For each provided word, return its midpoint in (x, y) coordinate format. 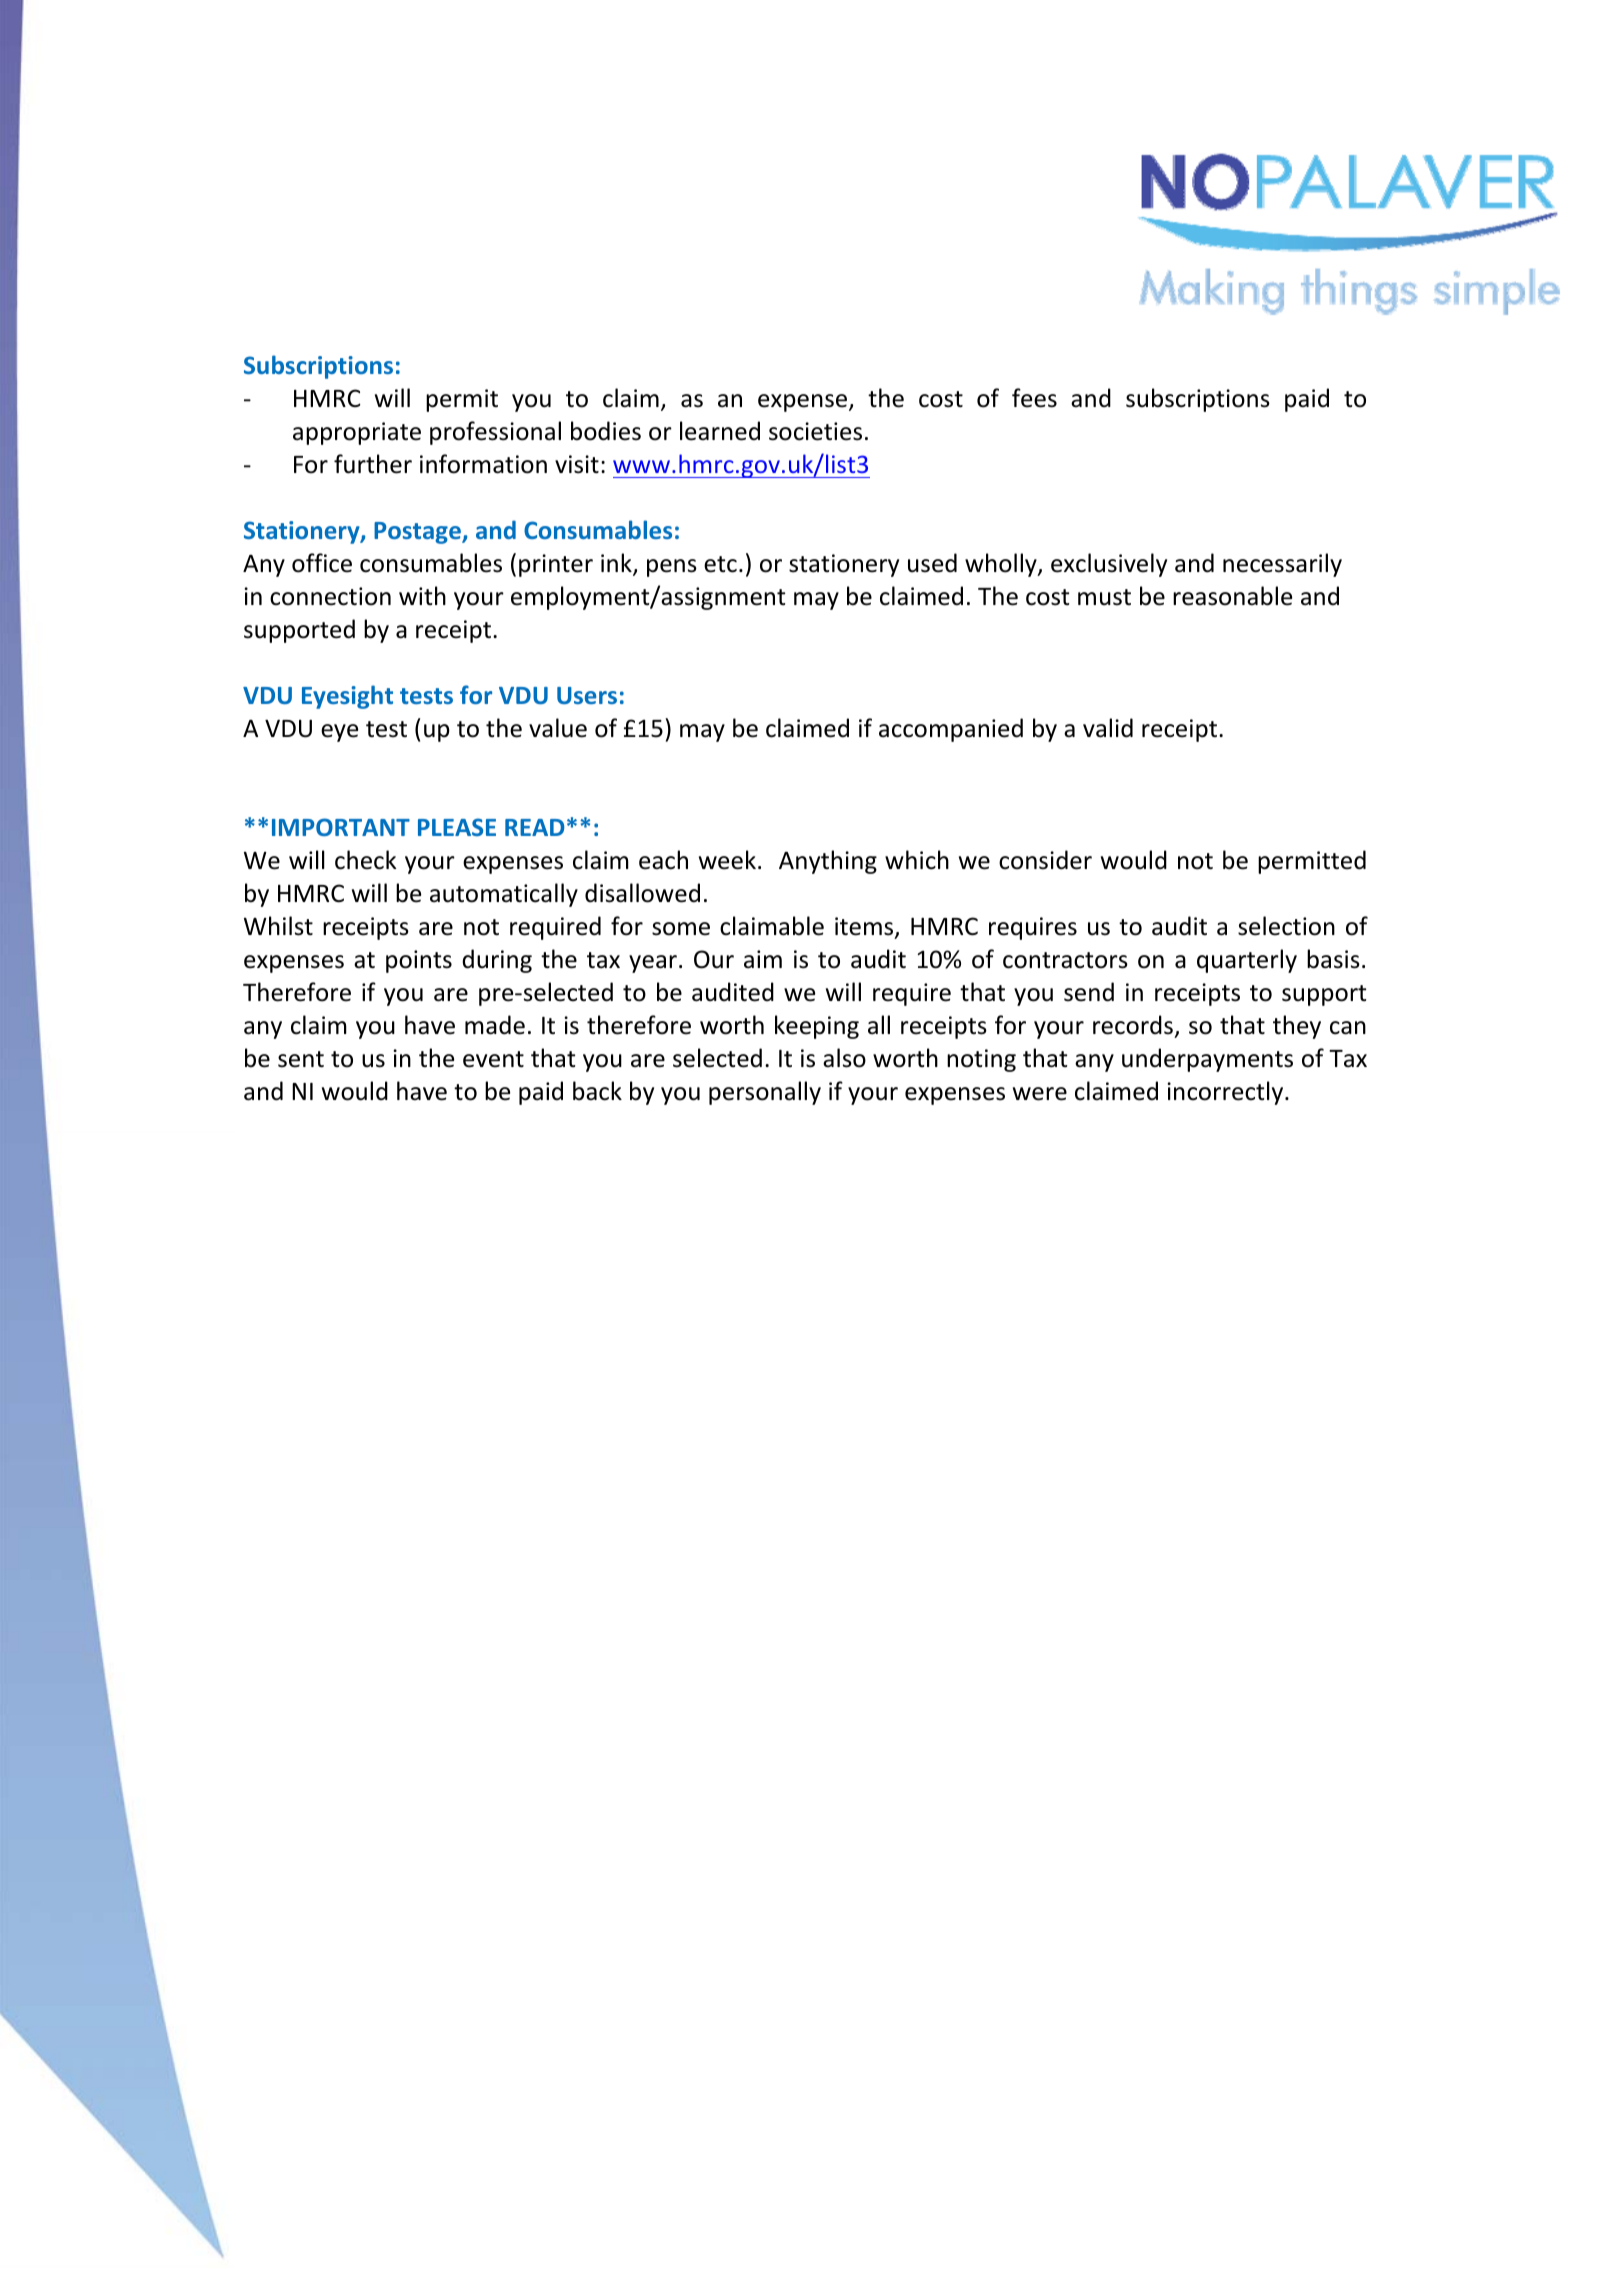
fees (1034, 398)
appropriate (357, 433)
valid (1108, 728)
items (865, 927)
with (422, 595)
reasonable (1232, 596)
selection (1286, 926)
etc (720, 564)
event (493, 1059)
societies (815, 431)
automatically (504, 895)
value (558, 728)
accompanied (951, 730)
